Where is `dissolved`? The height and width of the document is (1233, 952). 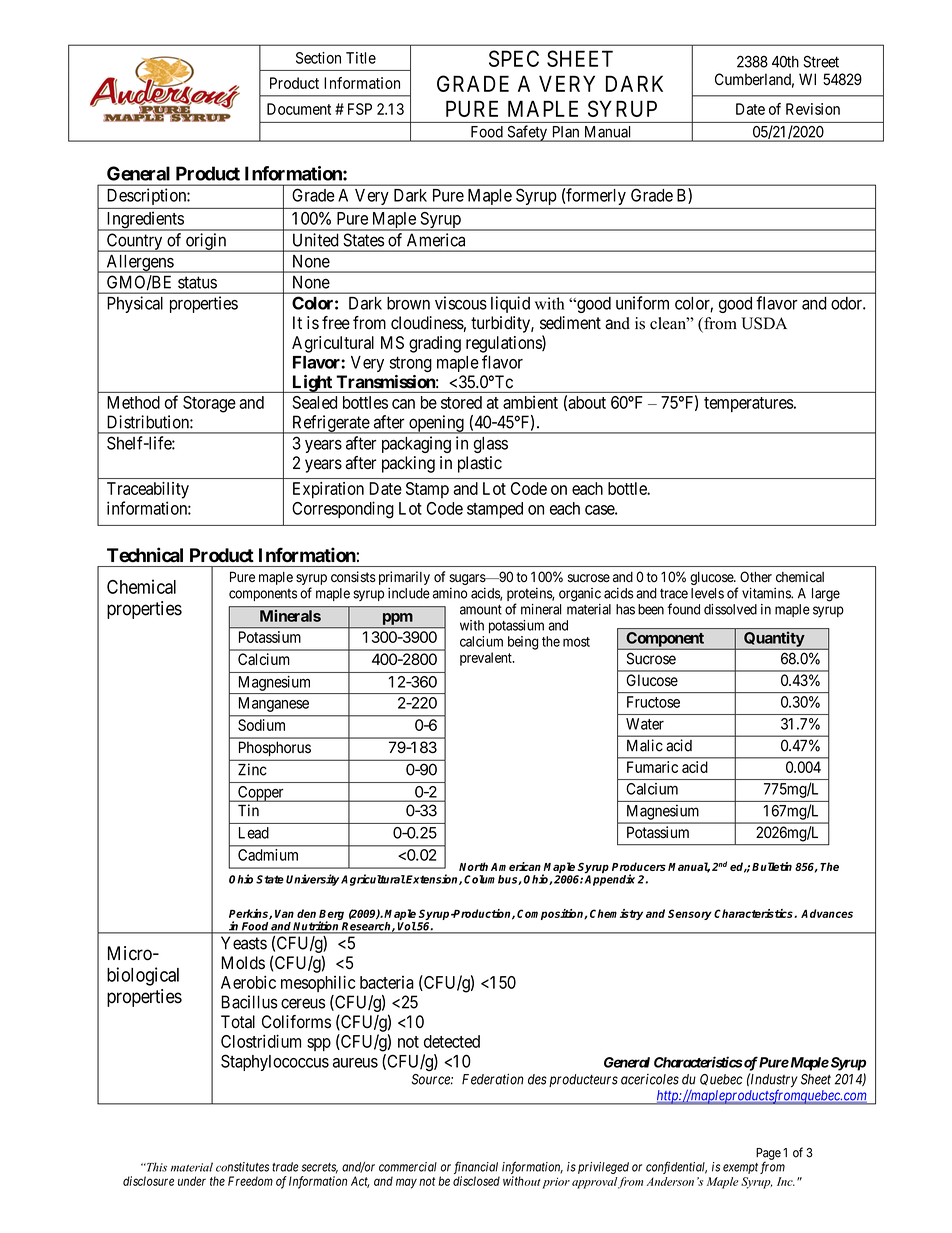
dissolved is located at coordinates (730, 609).
